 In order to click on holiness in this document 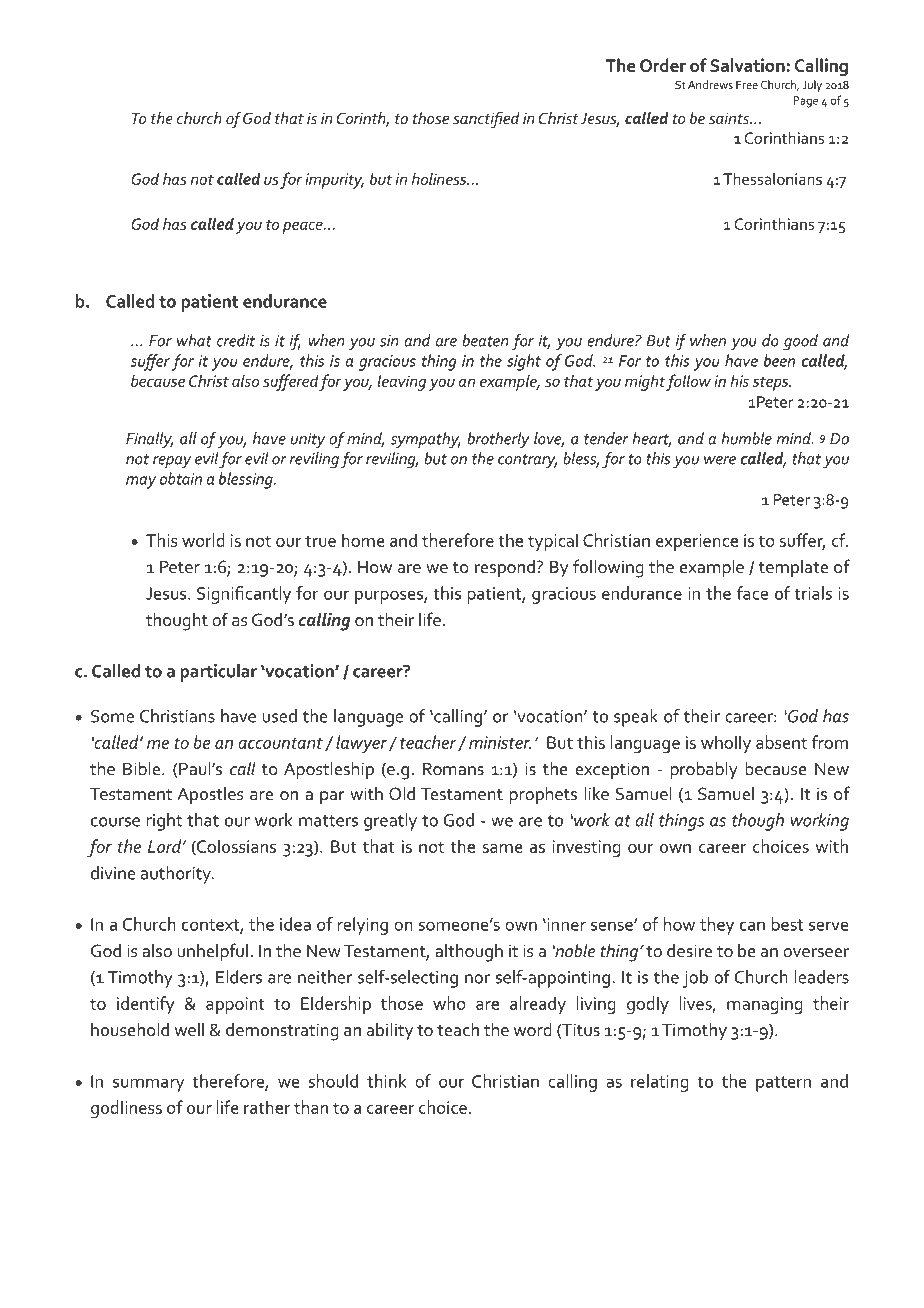, I will do `click(440, 178)`.
